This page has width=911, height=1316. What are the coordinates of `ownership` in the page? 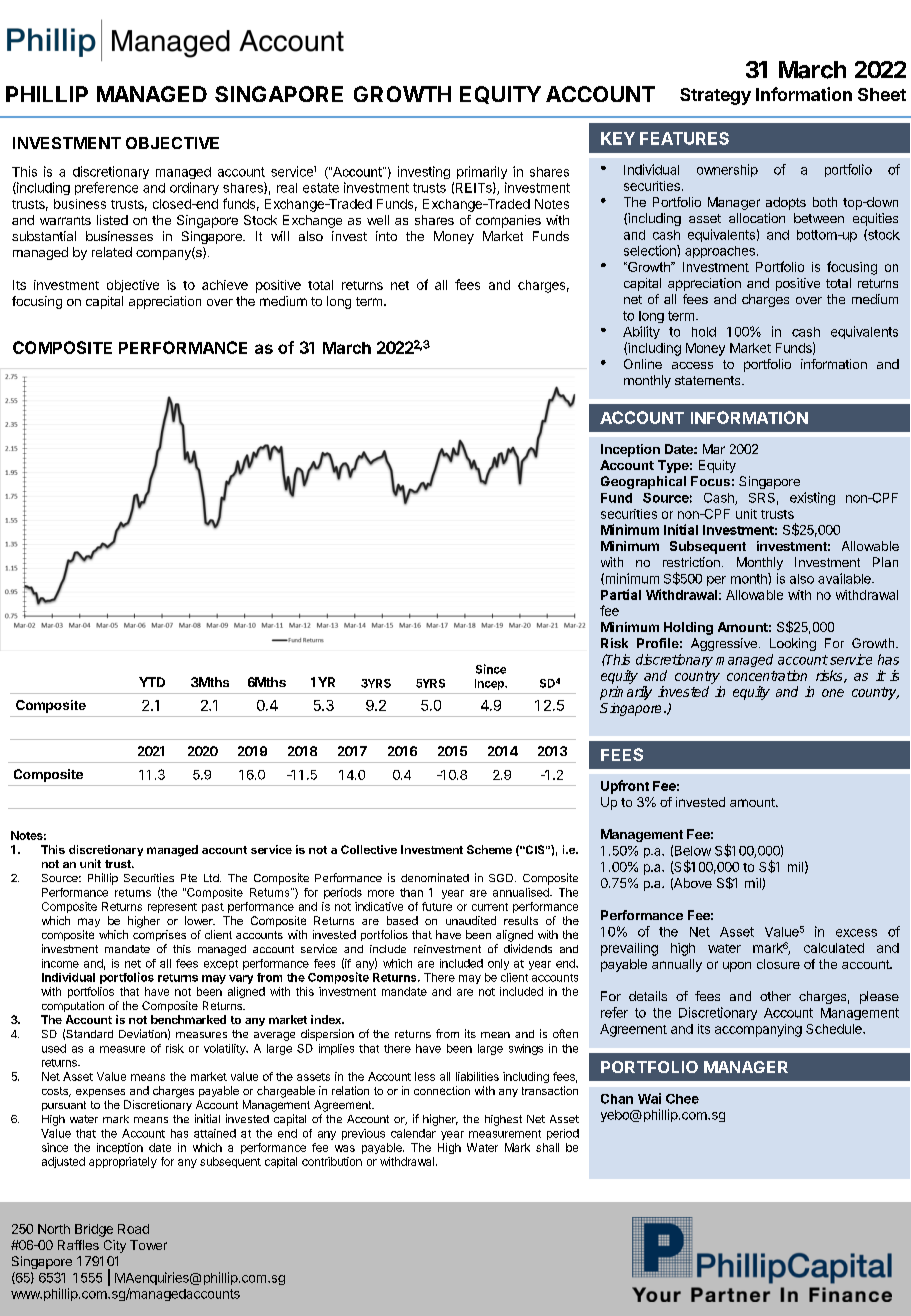 It's located at (727, 170).
